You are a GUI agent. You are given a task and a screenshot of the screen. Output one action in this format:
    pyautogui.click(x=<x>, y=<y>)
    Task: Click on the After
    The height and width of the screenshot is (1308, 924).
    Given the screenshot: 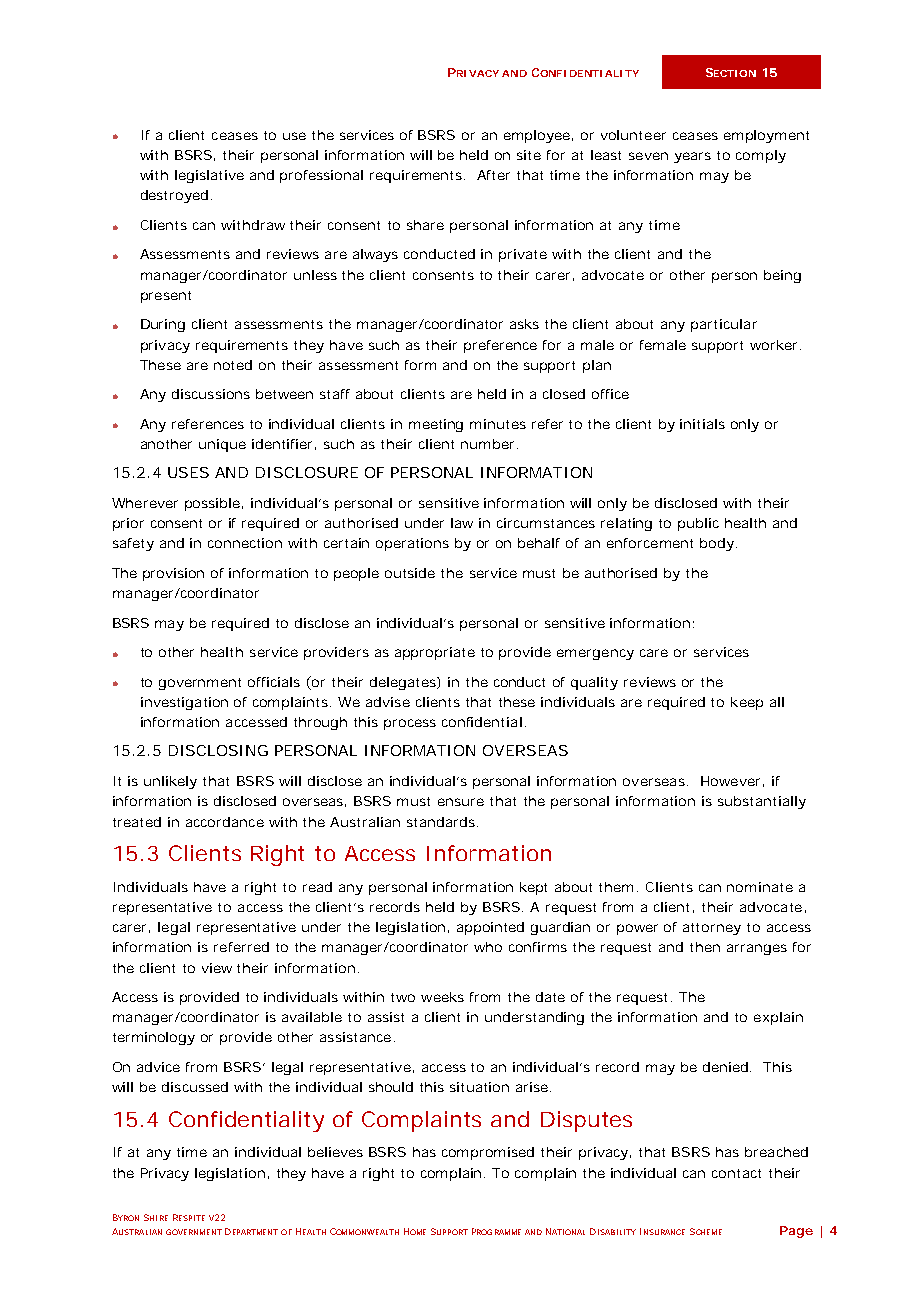 What is the action you would take?
    pyautogui.click(x=493, y=175)
